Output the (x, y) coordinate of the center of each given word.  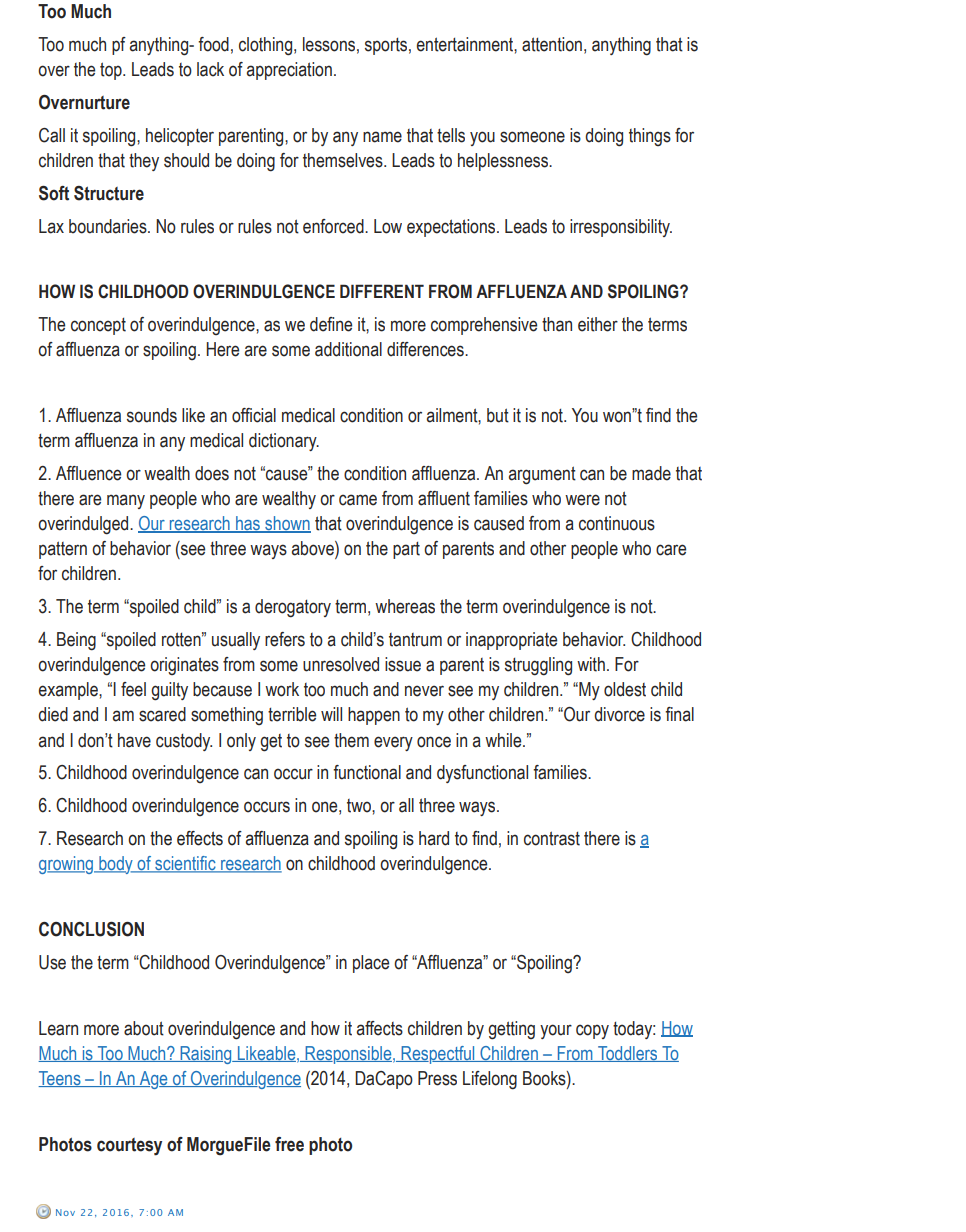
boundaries (109, 226)
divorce (619, 714)
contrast (552, 838)
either (598, 324)
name (382, 137)
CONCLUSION (91, 929)
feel (133, 689)
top (112, 71)
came (358, 500)
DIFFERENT (382, 291)
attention (552, 44)
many (126, 501)
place (371, 964)
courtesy (129, 1147)
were (582, 500)
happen (374, 716)
